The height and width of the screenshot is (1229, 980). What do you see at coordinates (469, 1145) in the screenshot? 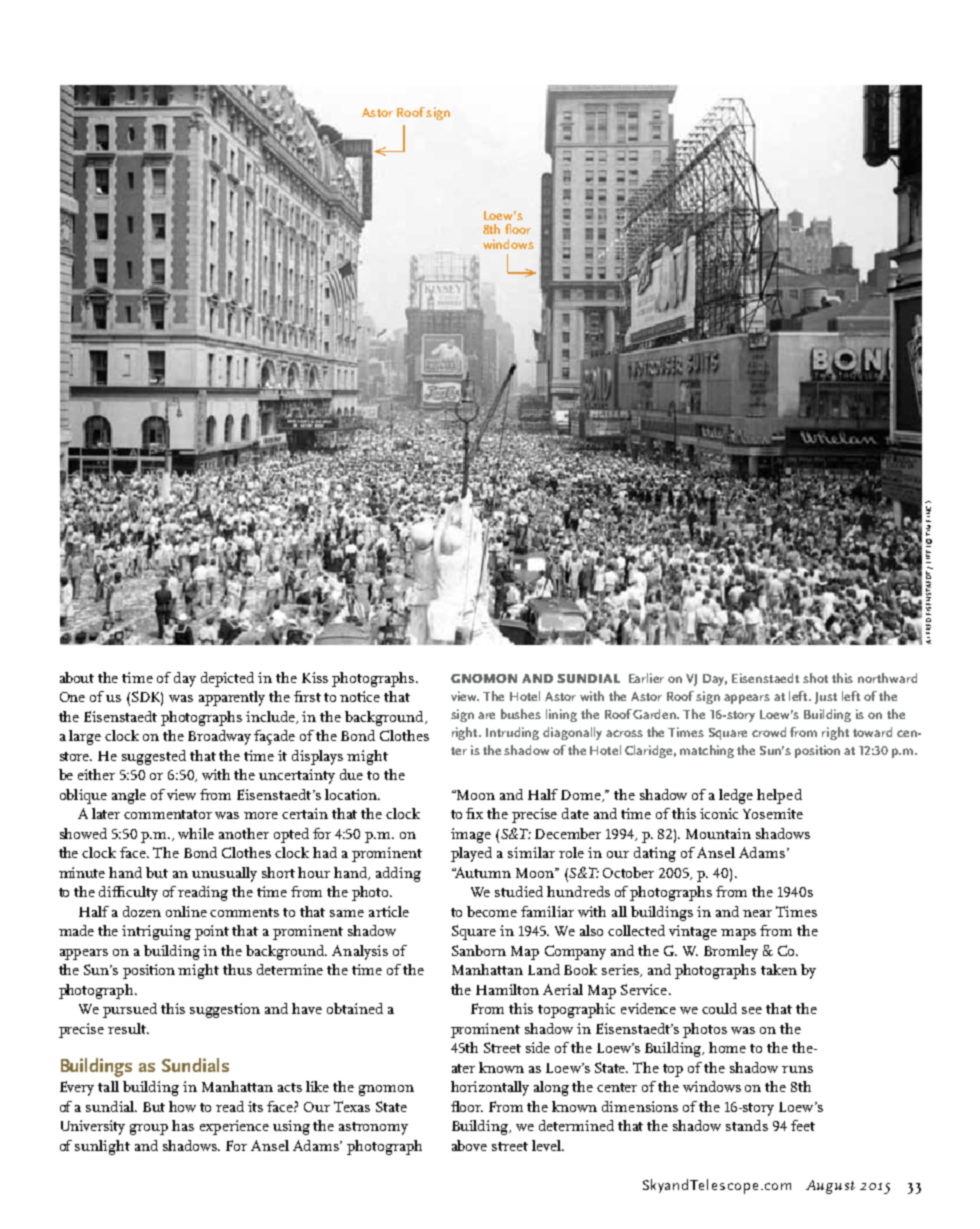
I see `above` at bounding box center [469, 1145].
